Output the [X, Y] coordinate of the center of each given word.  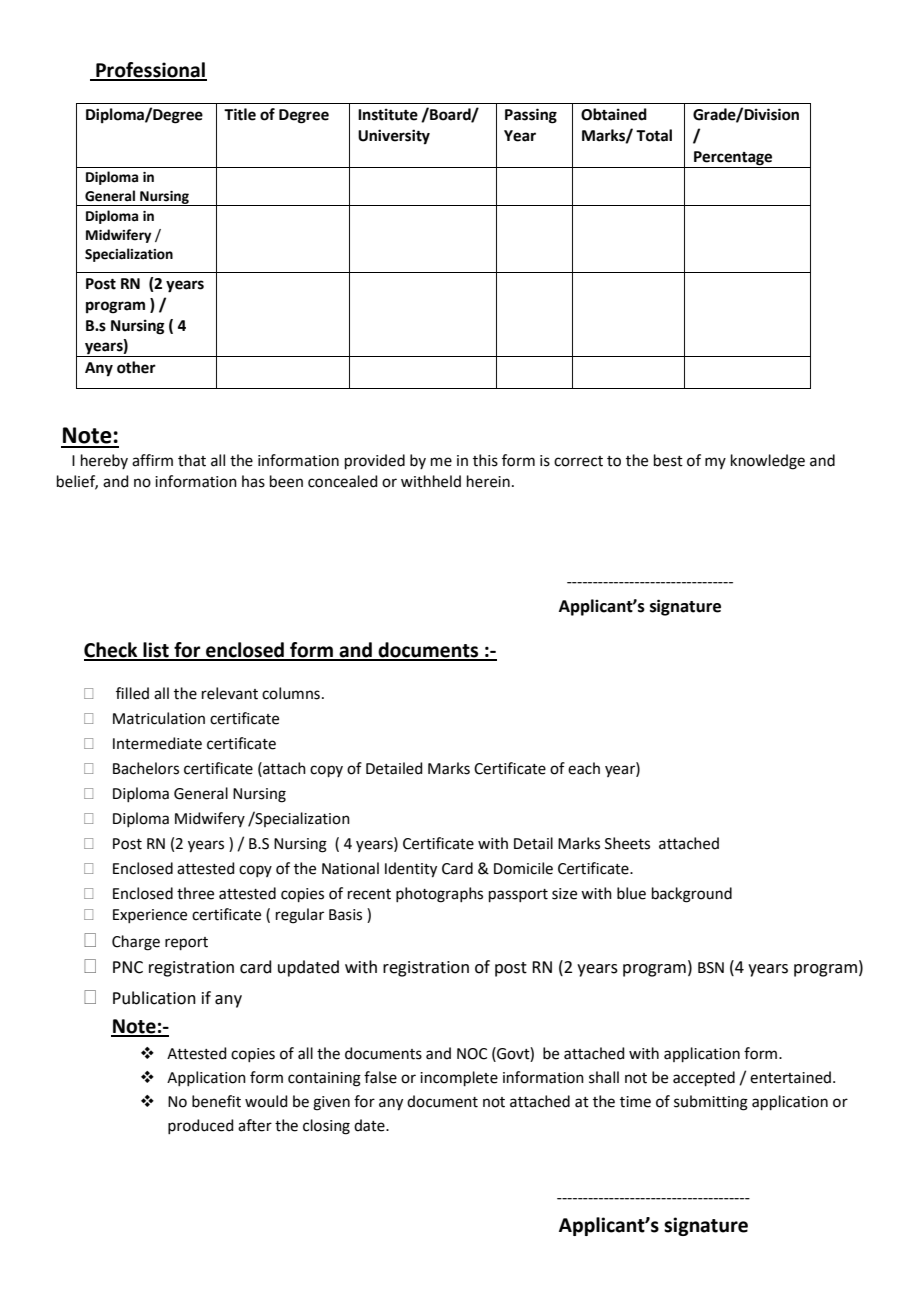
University [394, 137]
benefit [216, 1101]
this [485, 460]
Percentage [733, 159]
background [692, 895]
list [156, 651]
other [136, 367]
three [195, 893]
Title [240, 114]
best [668, 460]
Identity [411, 870]
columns [291, 693]
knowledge [768, 462]
